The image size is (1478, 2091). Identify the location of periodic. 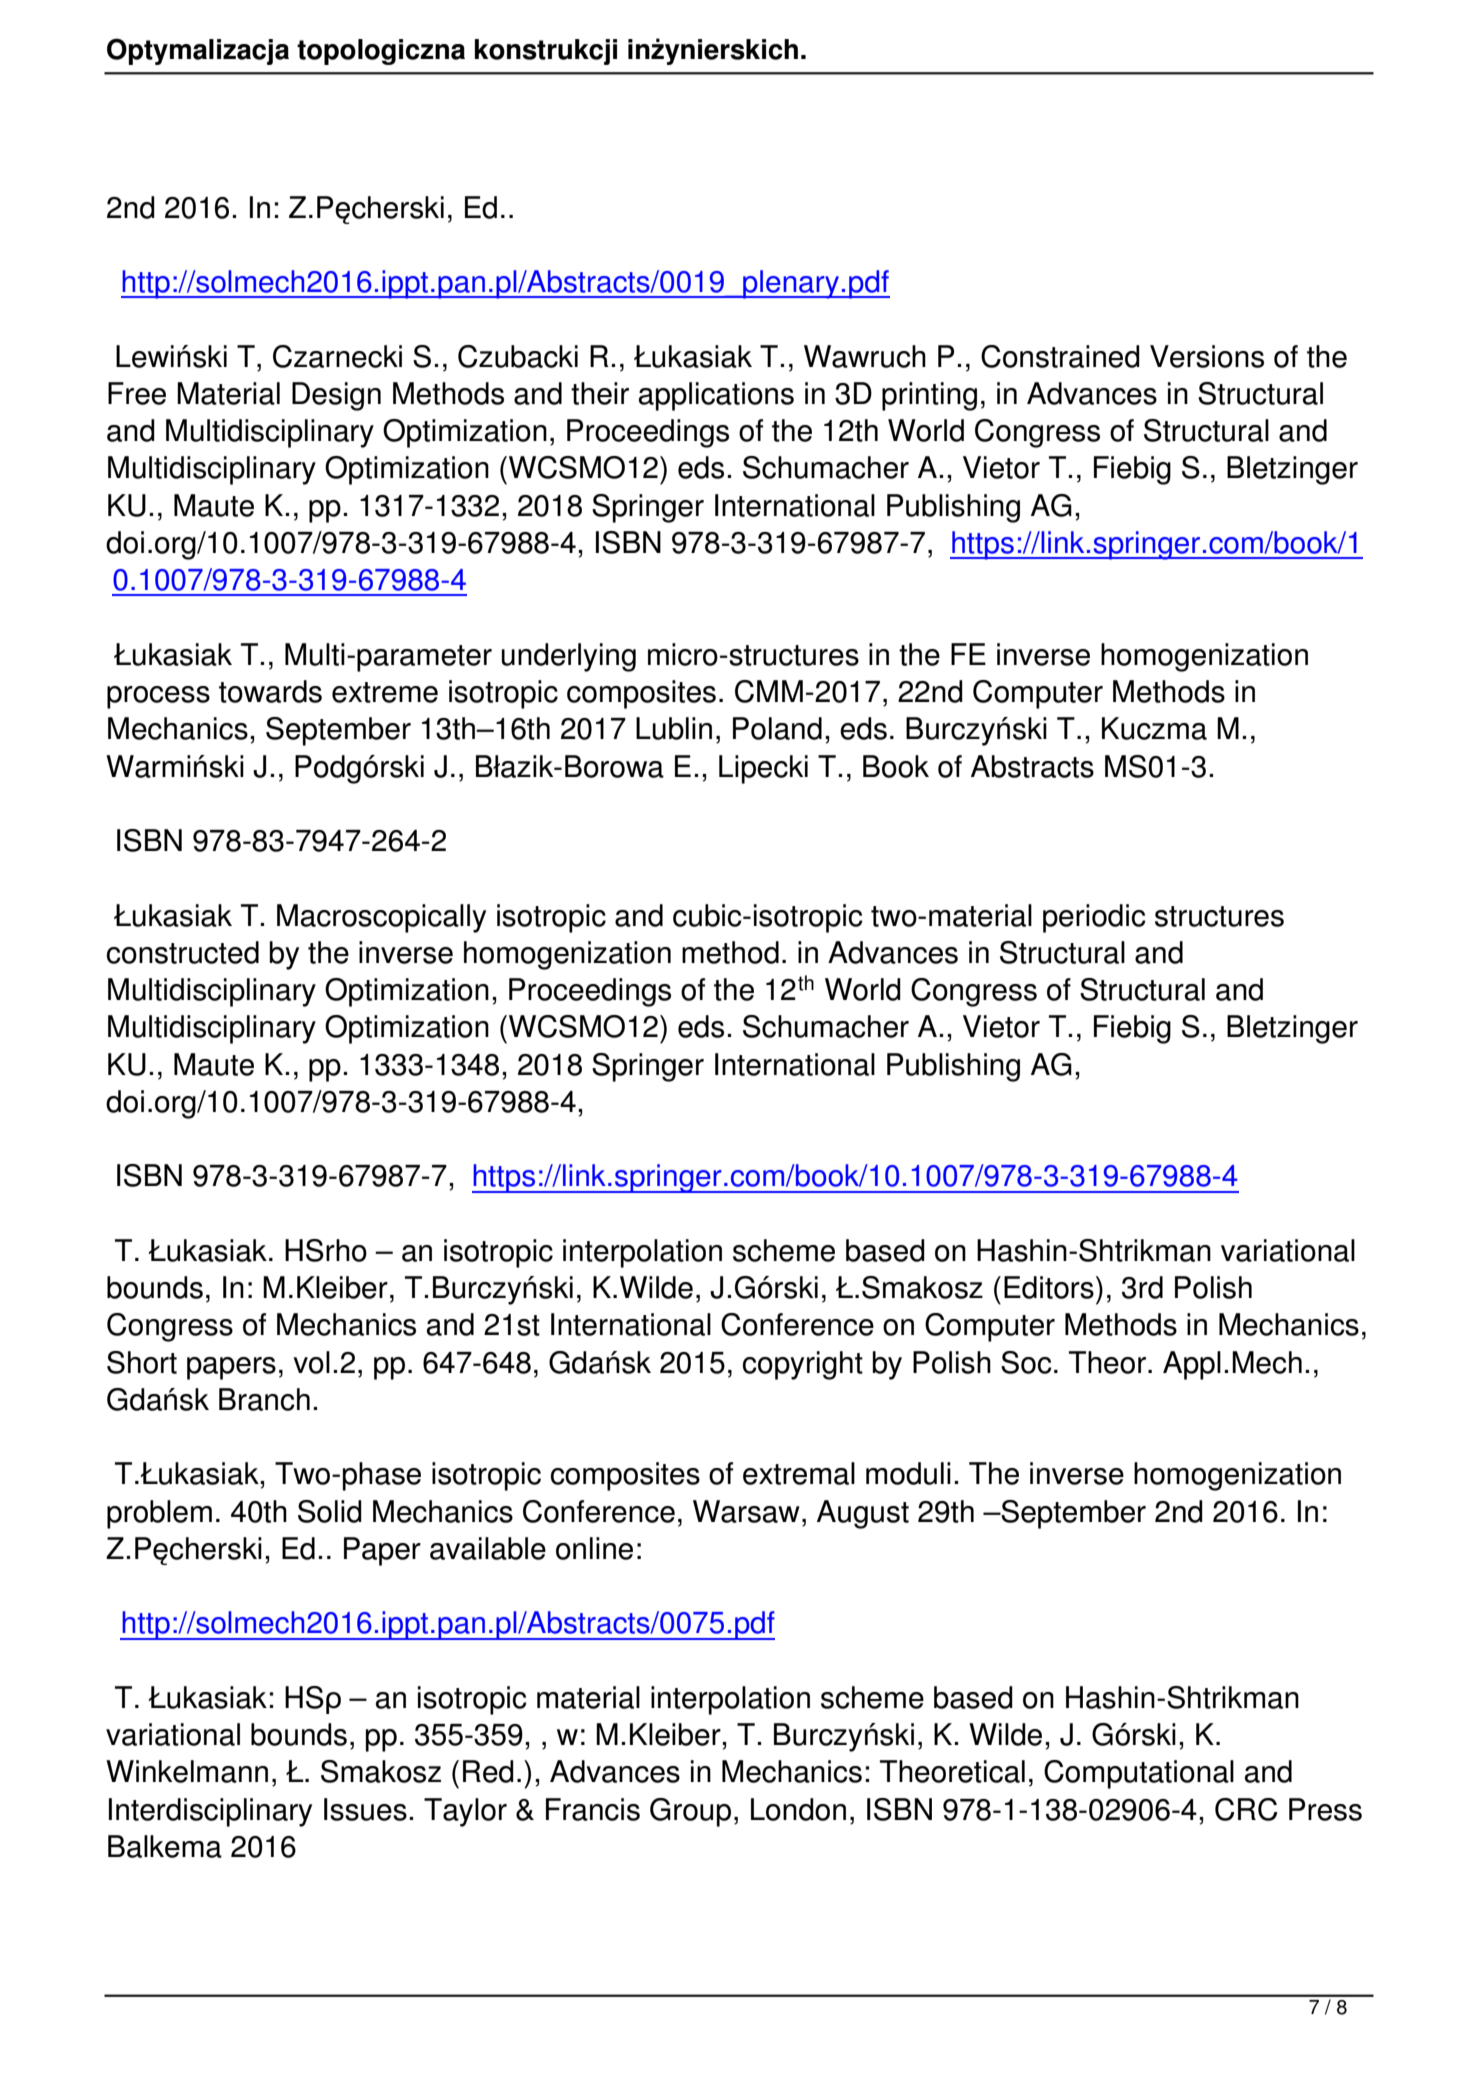
(1094, 918).
